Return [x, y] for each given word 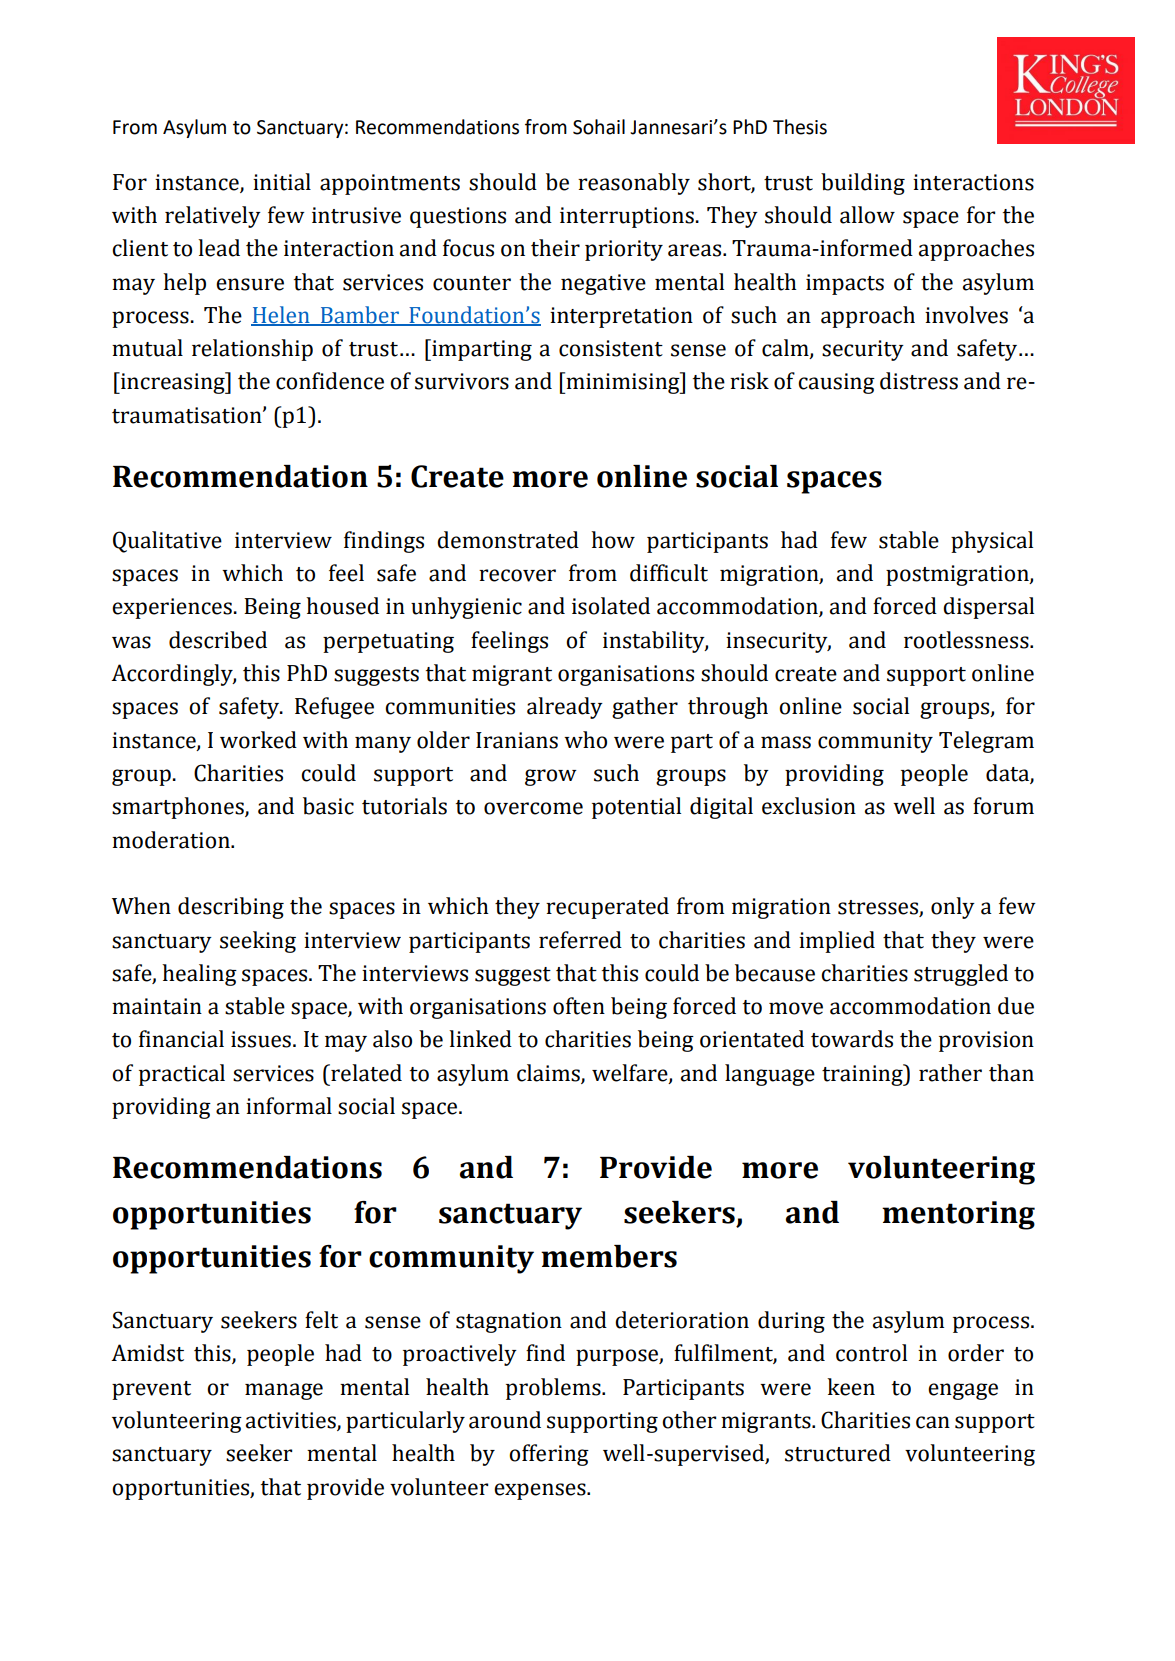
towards [852, 1039]
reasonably [634, 184]
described [218, 640]
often [579, 1006]
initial [282, 182]
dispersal [988, 608]
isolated [611, 606]
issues [261, 1039]
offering [549, 1455]
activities [292, 1421]
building [863, 184]
